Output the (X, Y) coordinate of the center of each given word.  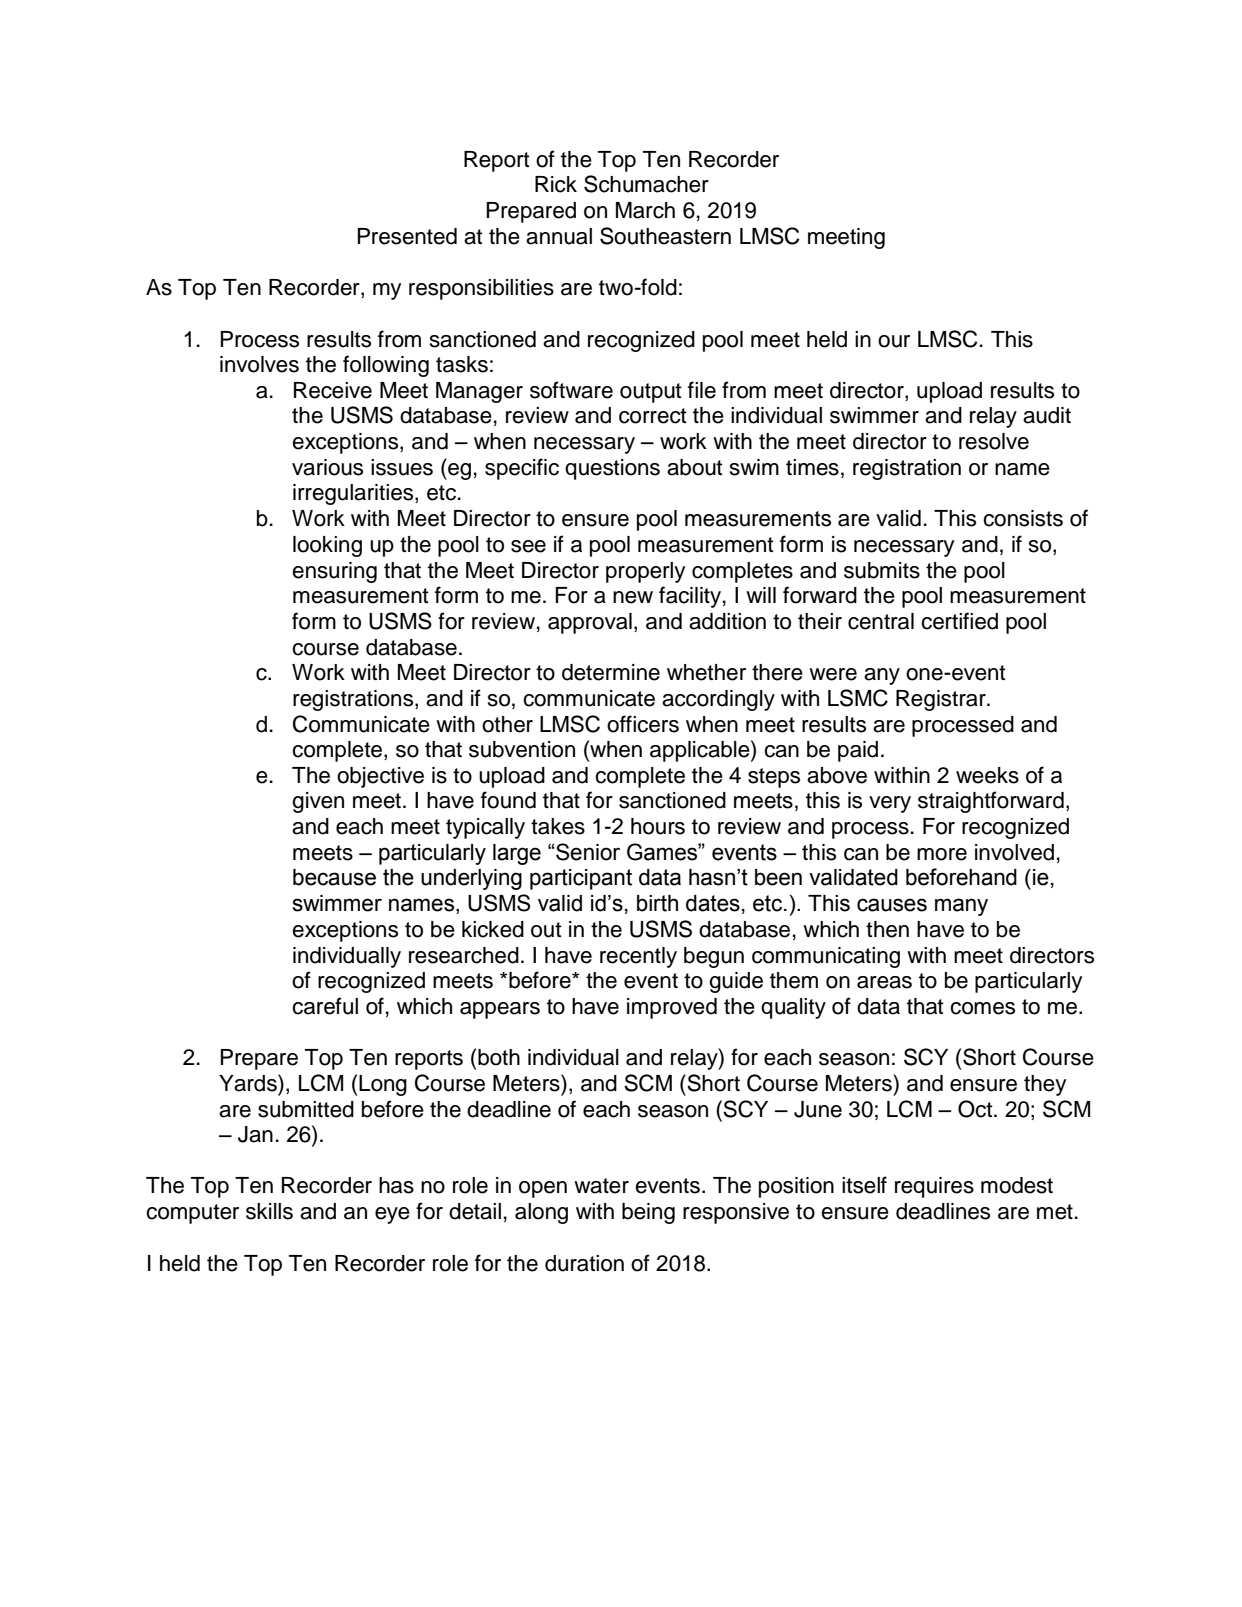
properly (645, 572)
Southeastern (665, 236)
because (334, 877)
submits (882, 570)
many (961, 907)
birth (657, 903)
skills (269, 1211)
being (648, 1213)
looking (327, 546)
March (645, 210)
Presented (407, 236)
